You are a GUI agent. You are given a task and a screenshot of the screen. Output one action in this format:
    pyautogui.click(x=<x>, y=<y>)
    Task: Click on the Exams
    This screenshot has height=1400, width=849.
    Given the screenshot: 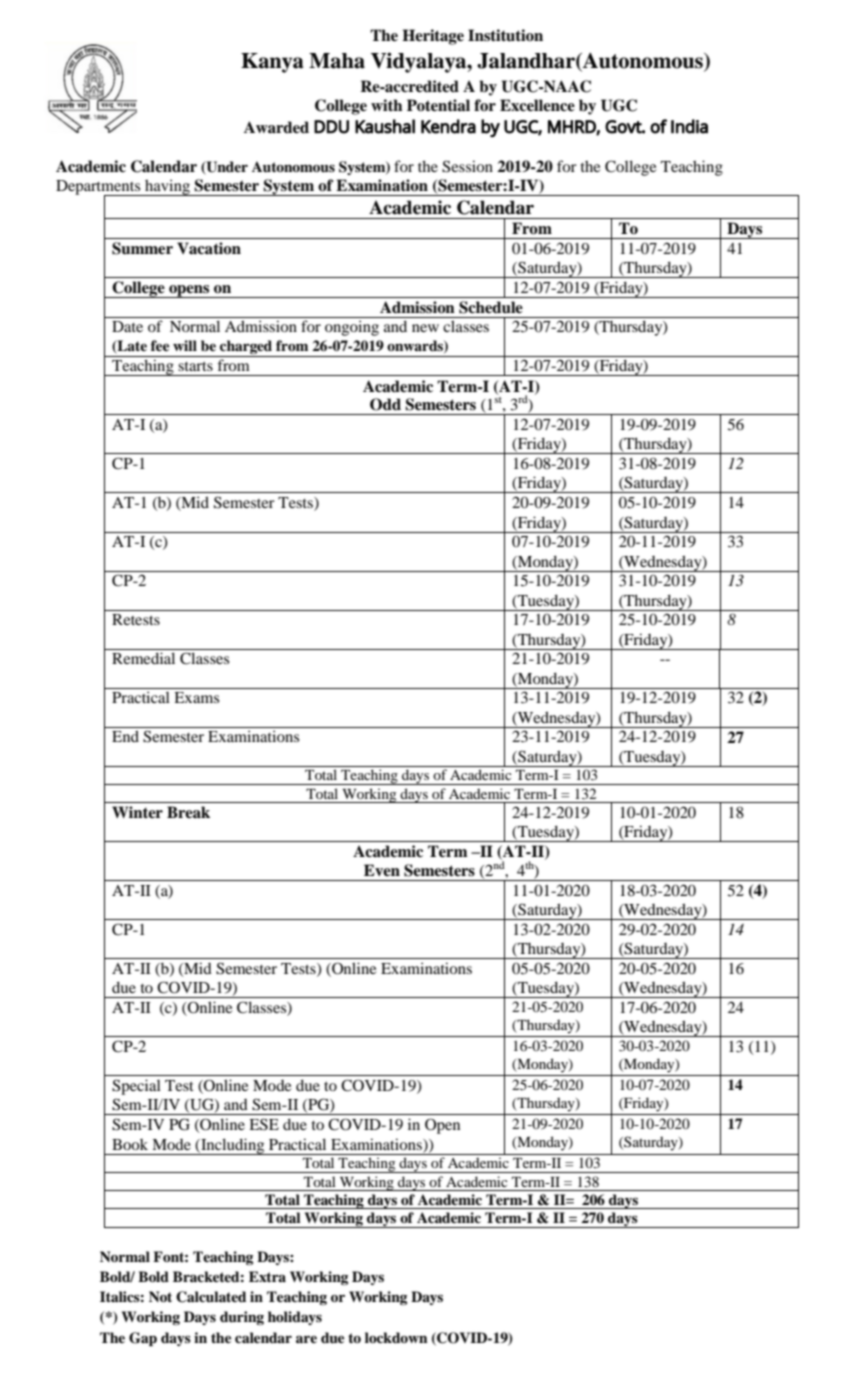 What is the action you would take?
    pyautogui.click(x=196, y=697)
